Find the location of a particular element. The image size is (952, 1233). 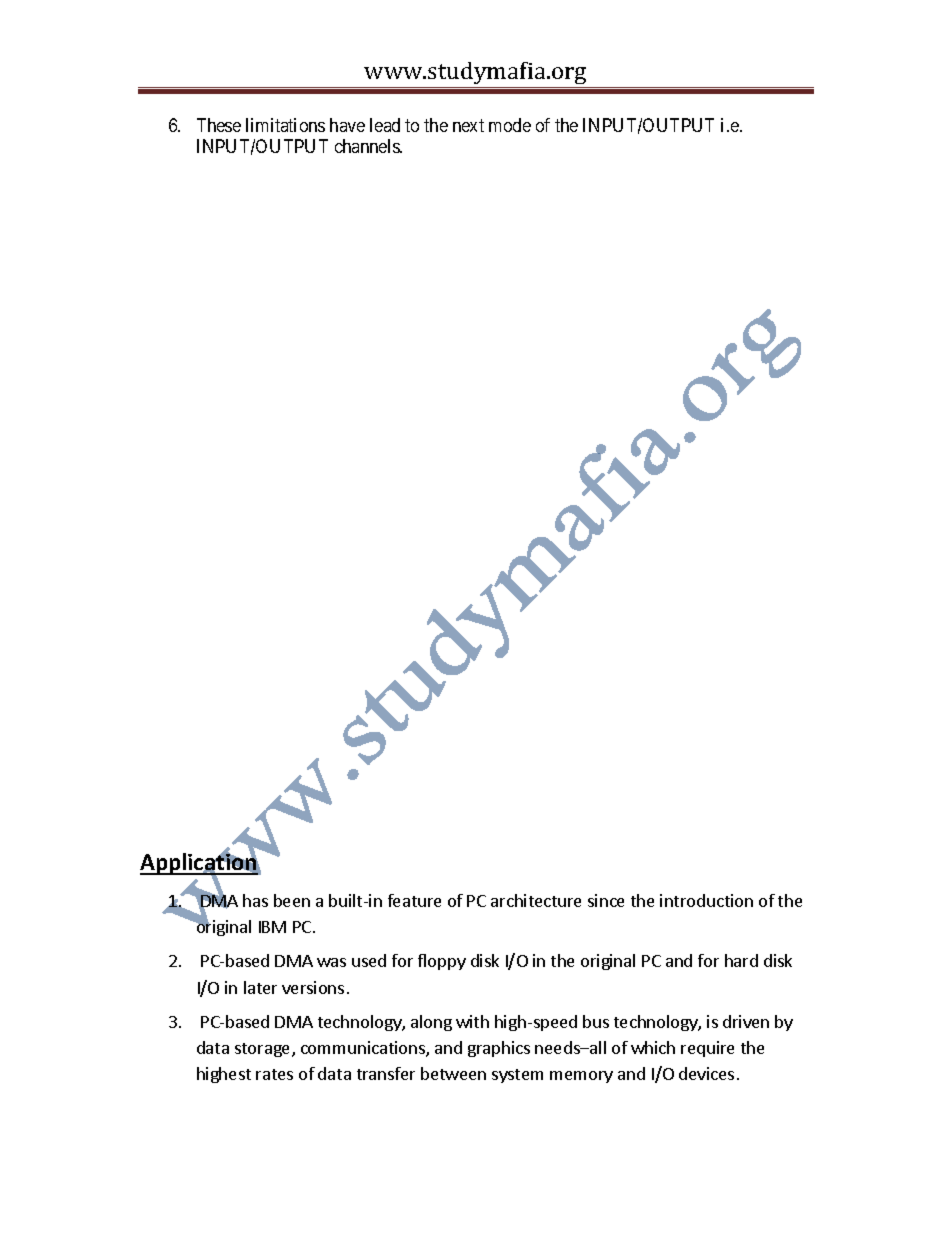

channels is located at coordinates (368, 146).
